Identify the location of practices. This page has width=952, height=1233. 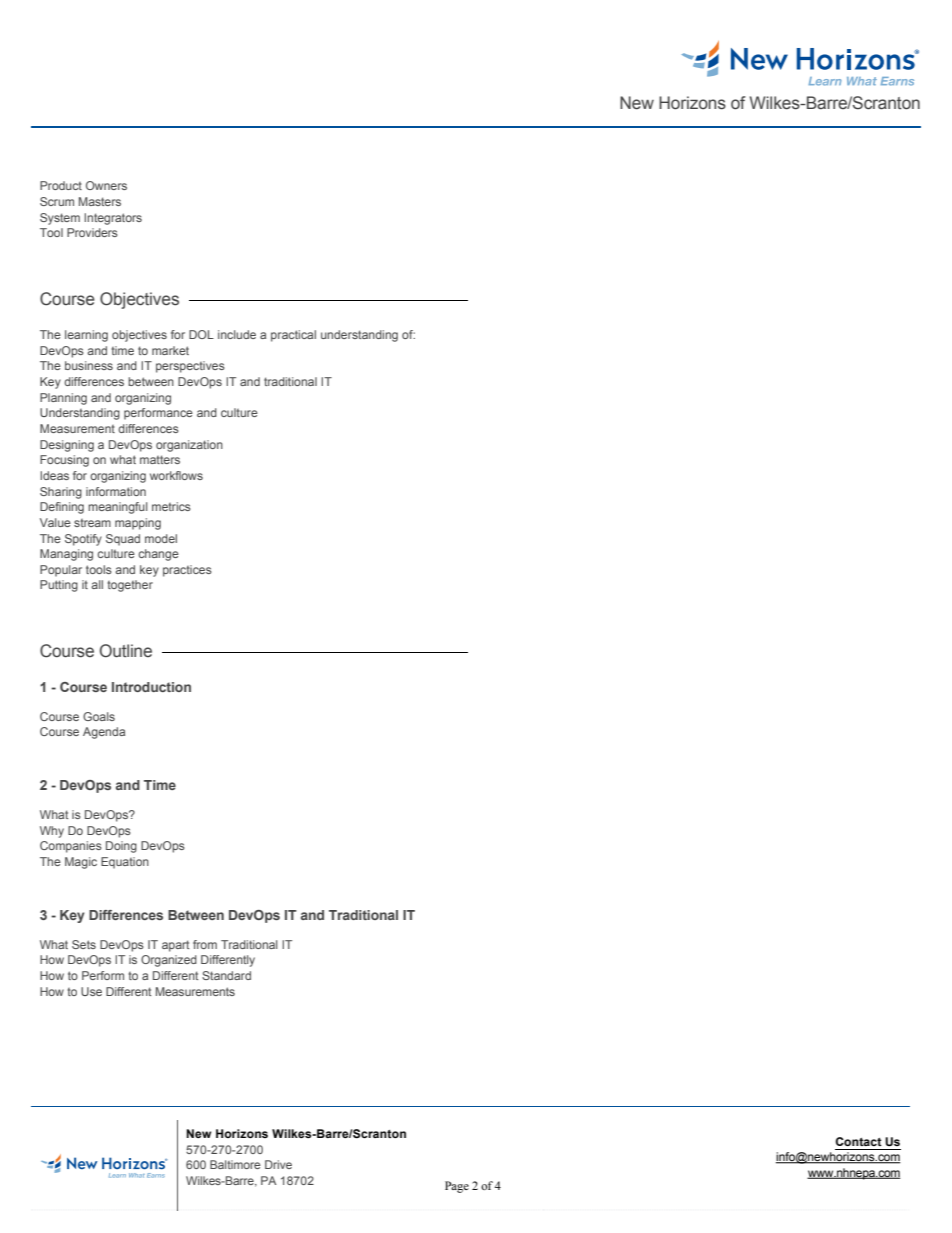
(187, 571).
